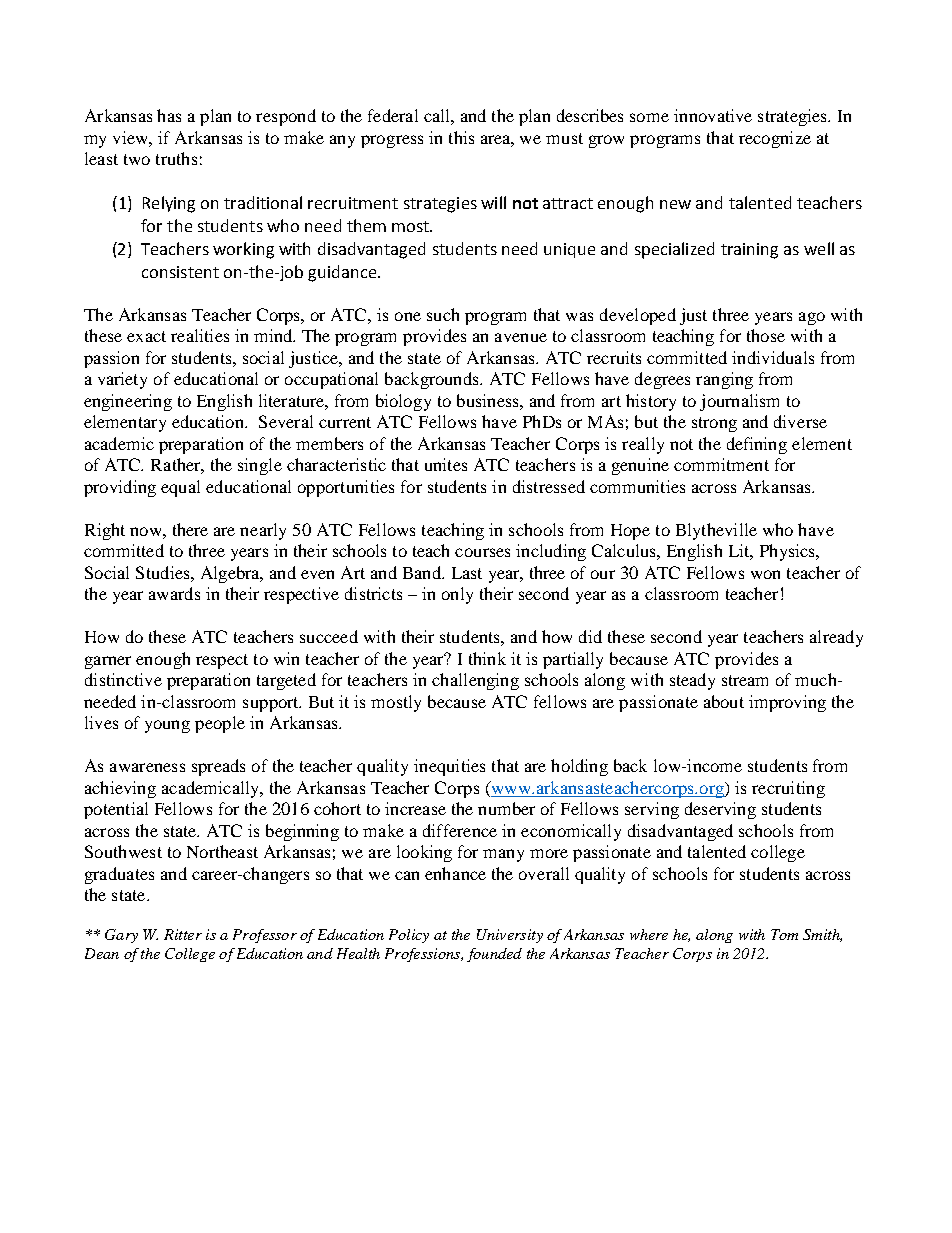 The image size is (952, 1233). What do you see at coordinates (788, 552) in the screenshot?
I see `Physics` at bounding box center [788, 552].
